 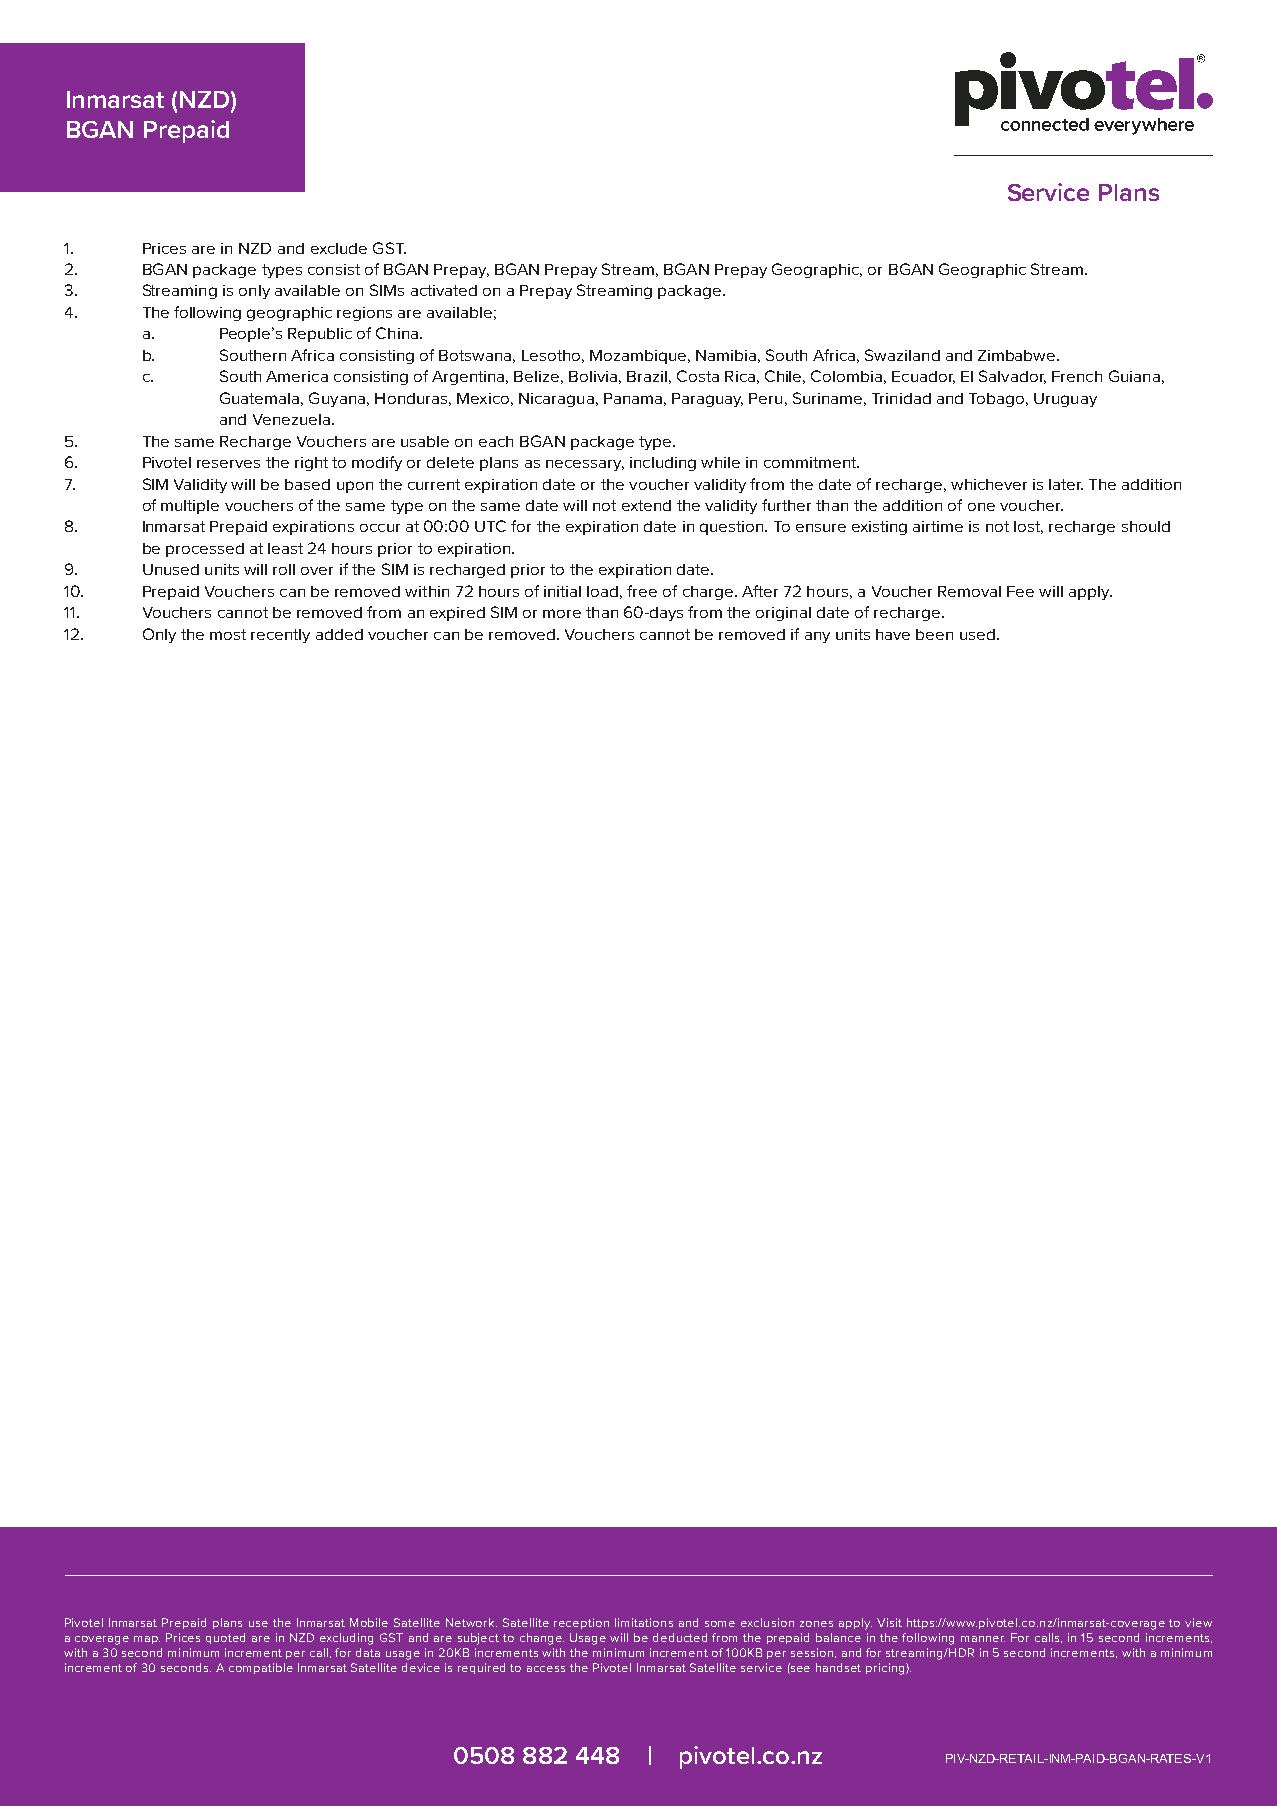 I want to click on limitations, so click(x=644, y=1622).
